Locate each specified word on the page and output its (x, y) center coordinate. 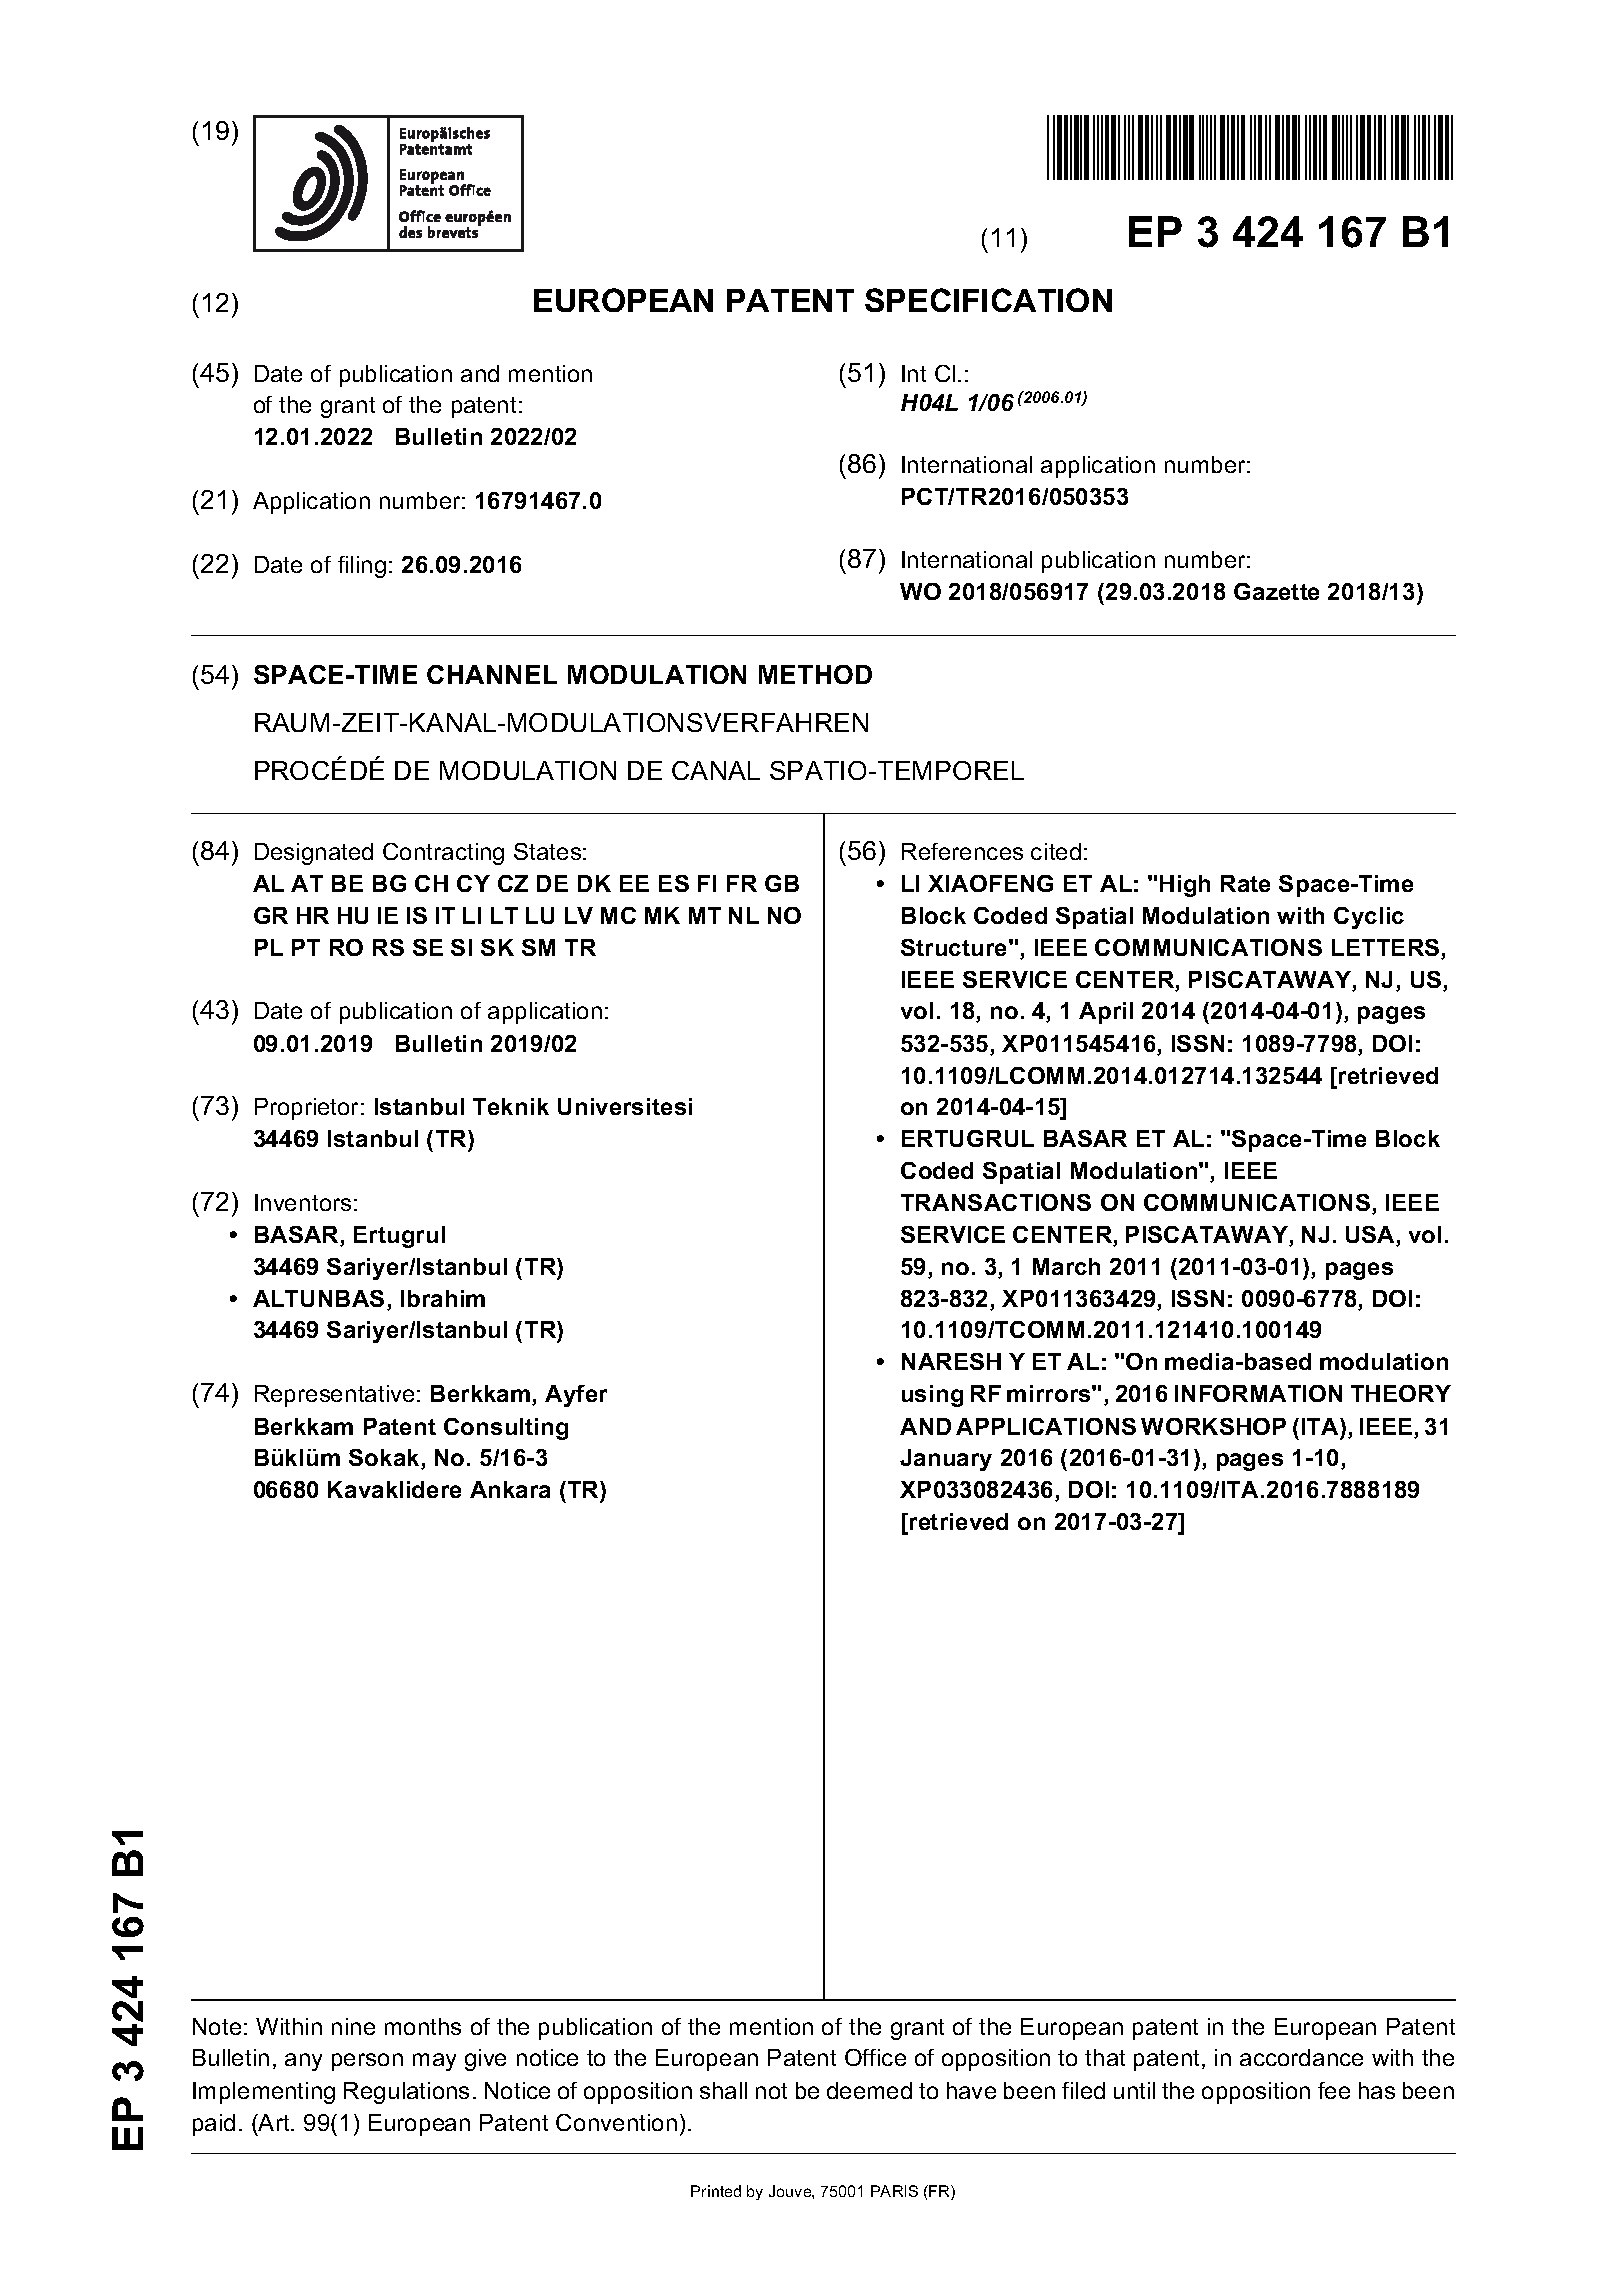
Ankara (510, 1489)
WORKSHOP (1213, 1426)
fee (1334, 2090)
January (946, 1460)
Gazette (1276, 591)
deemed (869, 2090)
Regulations (406, 2093)
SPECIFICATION (988, 300)
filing (362, 567)
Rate (1245, 883)
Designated (314, 854)
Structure (953, 947)
